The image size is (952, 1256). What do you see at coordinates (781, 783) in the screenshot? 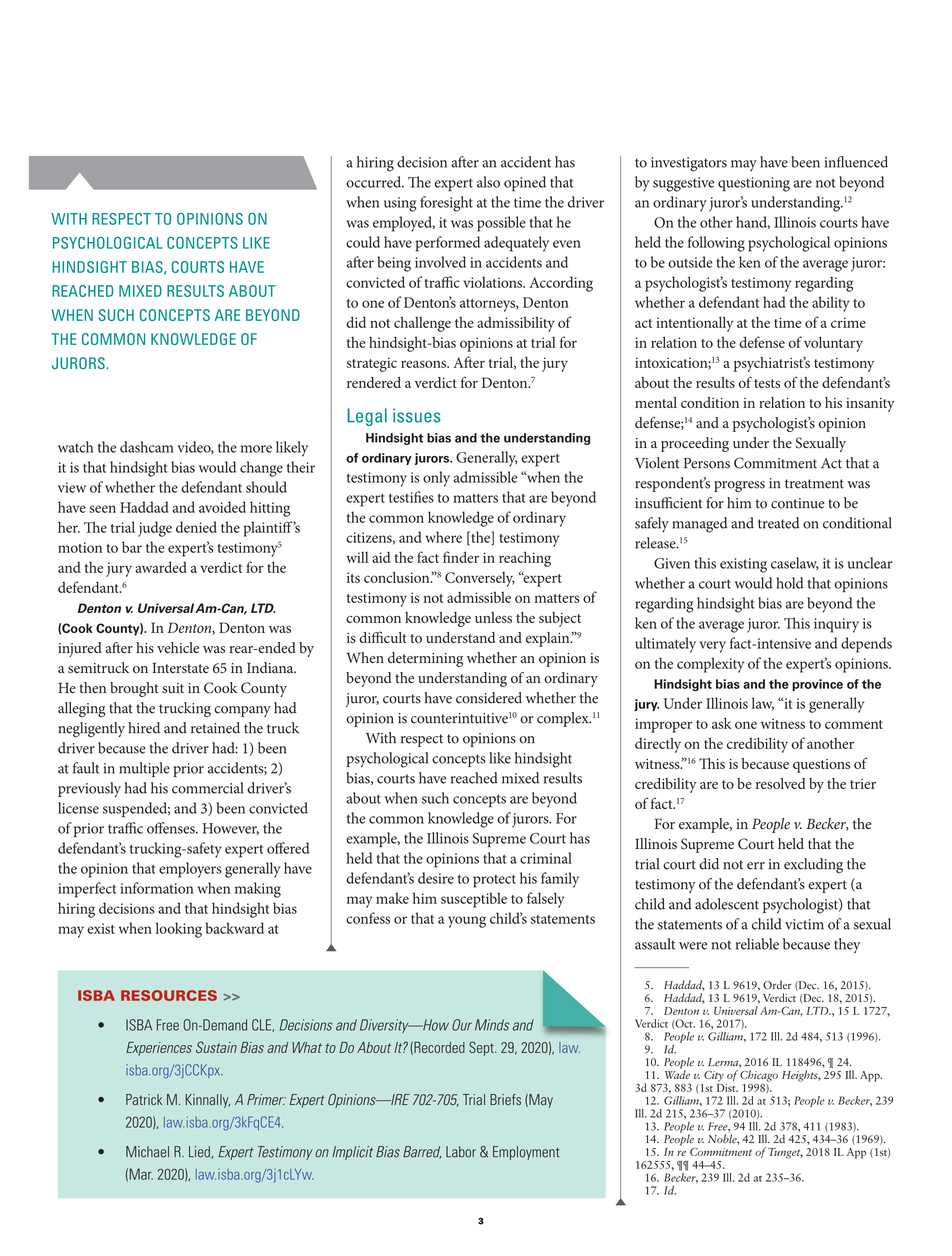
I see `resolved` at bounding box center [781, 783].
